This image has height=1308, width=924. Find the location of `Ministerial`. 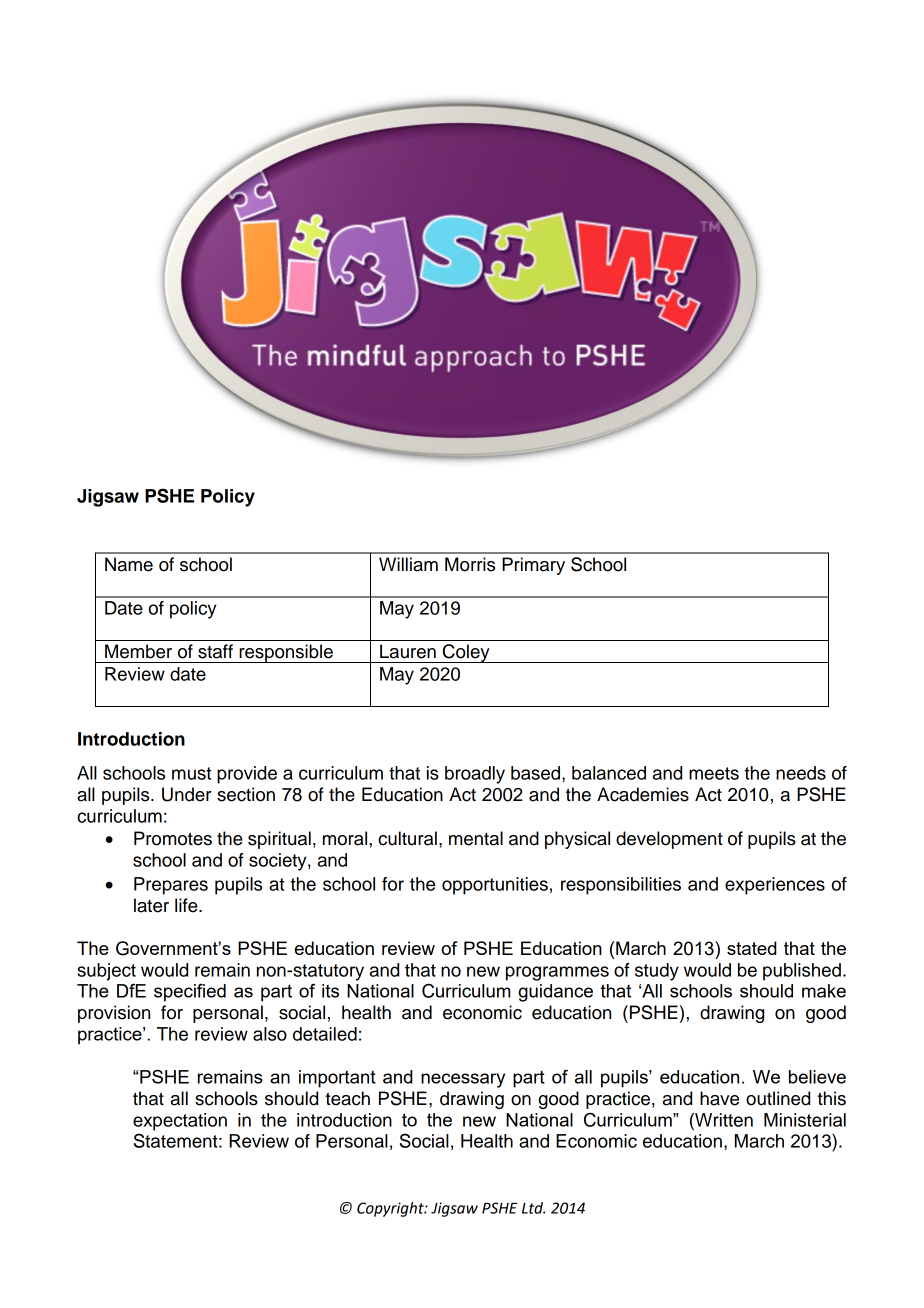

Ministerial is located at coordinates (805, 1120).
